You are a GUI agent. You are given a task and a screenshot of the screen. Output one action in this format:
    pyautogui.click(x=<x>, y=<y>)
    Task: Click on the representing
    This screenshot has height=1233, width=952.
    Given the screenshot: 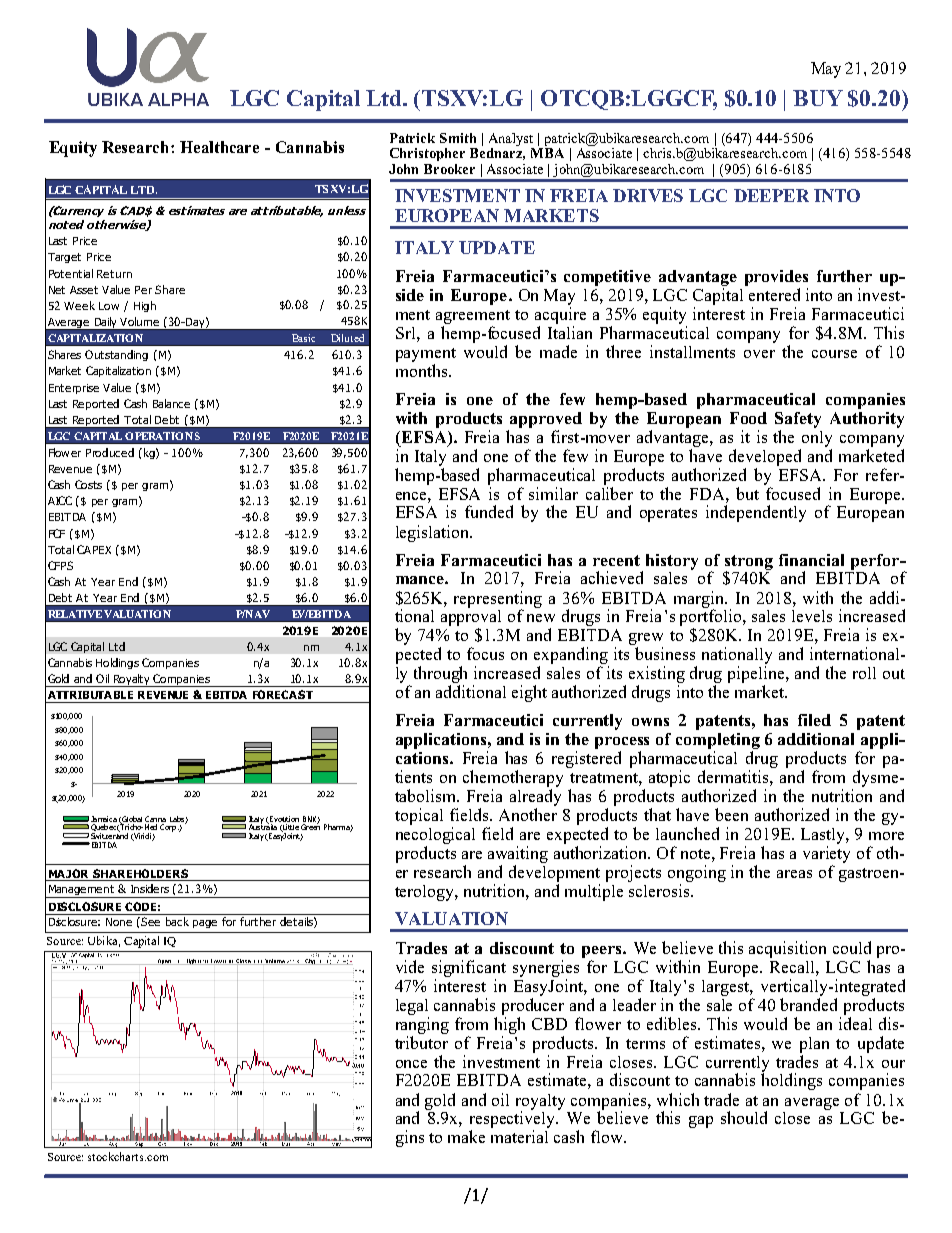 What is the action you would take?
    pyautogui.click(x=498, y=600)
